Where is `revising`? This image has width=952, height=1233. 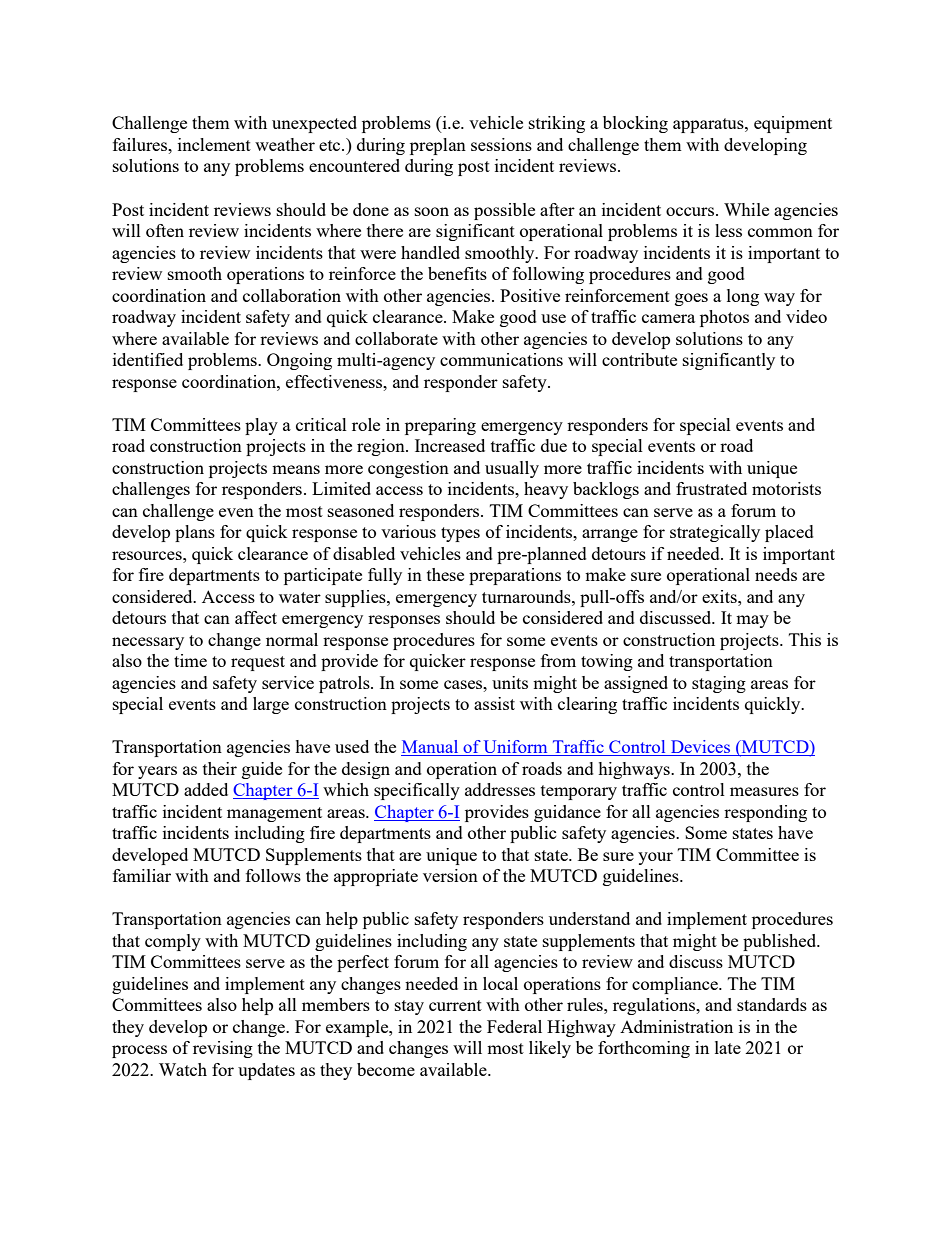 revising is located at coordinates (223, 1049).
